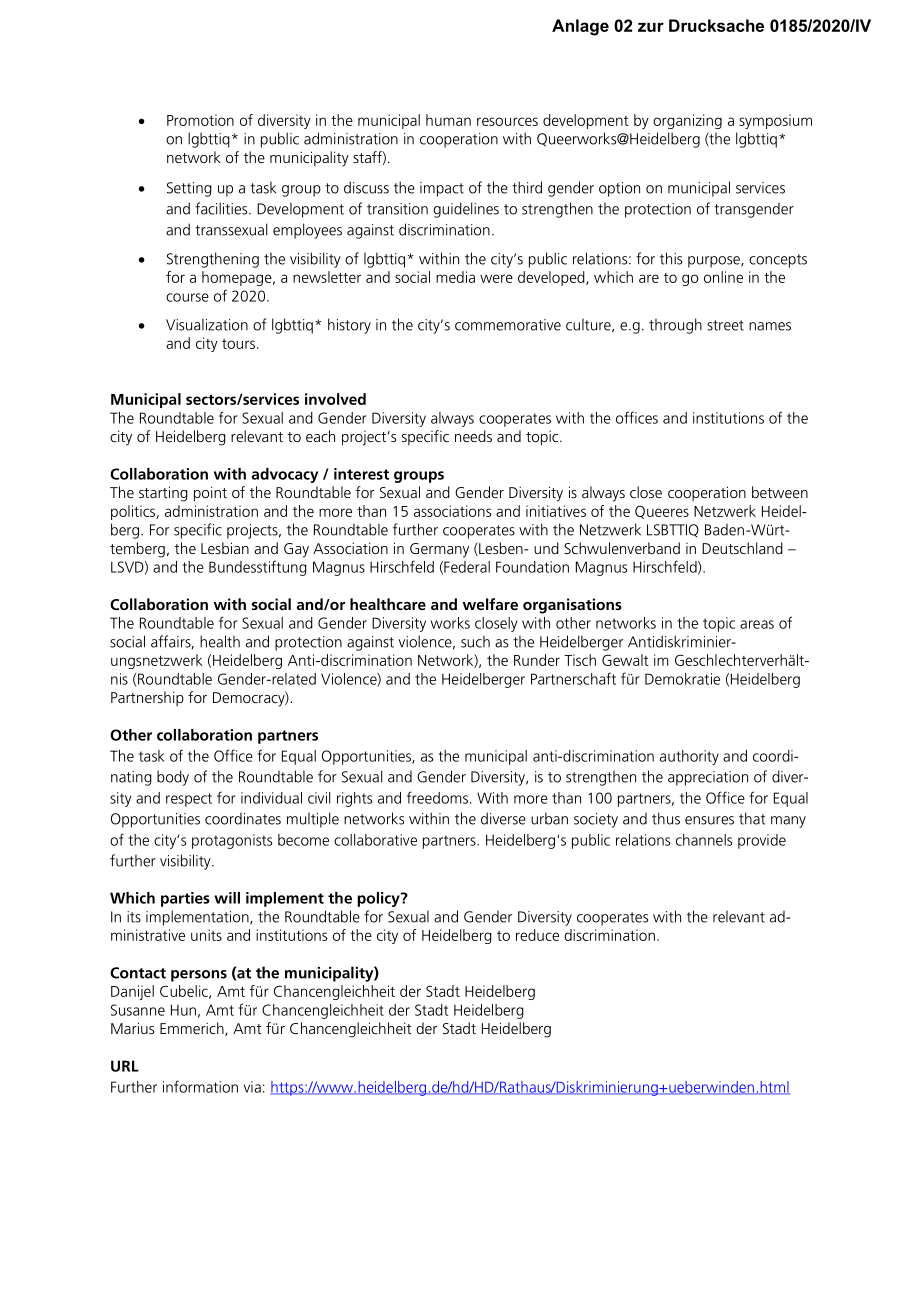 Image resolution: width=924 pixels, height=1308 pixels. Describe the element at coordinates (448, 120) in the page. I see `human` at that location.
